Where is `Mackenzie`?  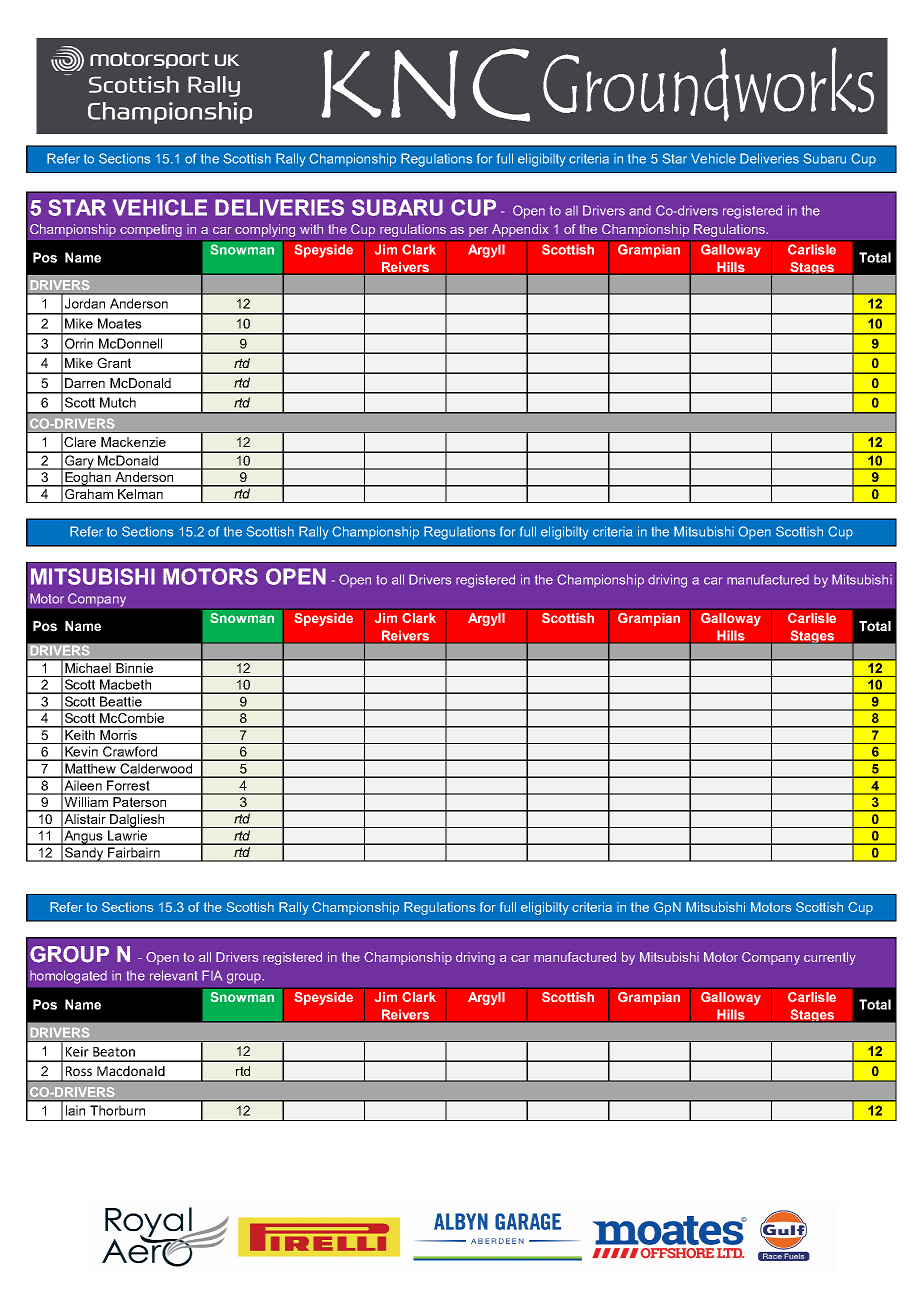
Mackenzie is located at coordinates (133, 442).
